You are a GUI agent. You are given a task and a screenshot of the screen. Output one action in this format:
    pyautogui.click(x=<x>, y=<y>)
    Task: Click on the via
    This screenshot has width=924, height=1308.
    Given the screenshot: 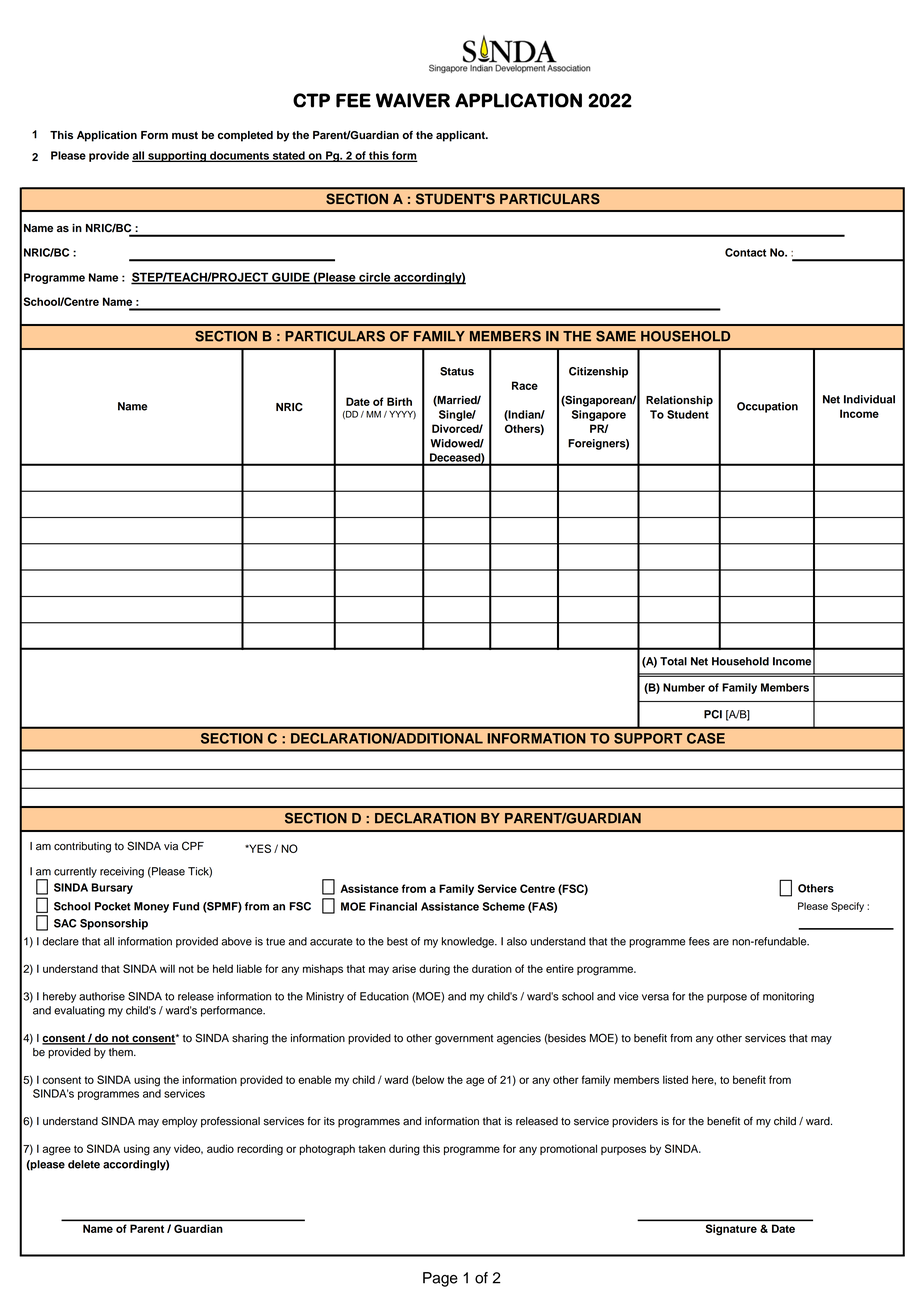 What is the action you would take?
    pyautogui.click(x=171, y=846)
